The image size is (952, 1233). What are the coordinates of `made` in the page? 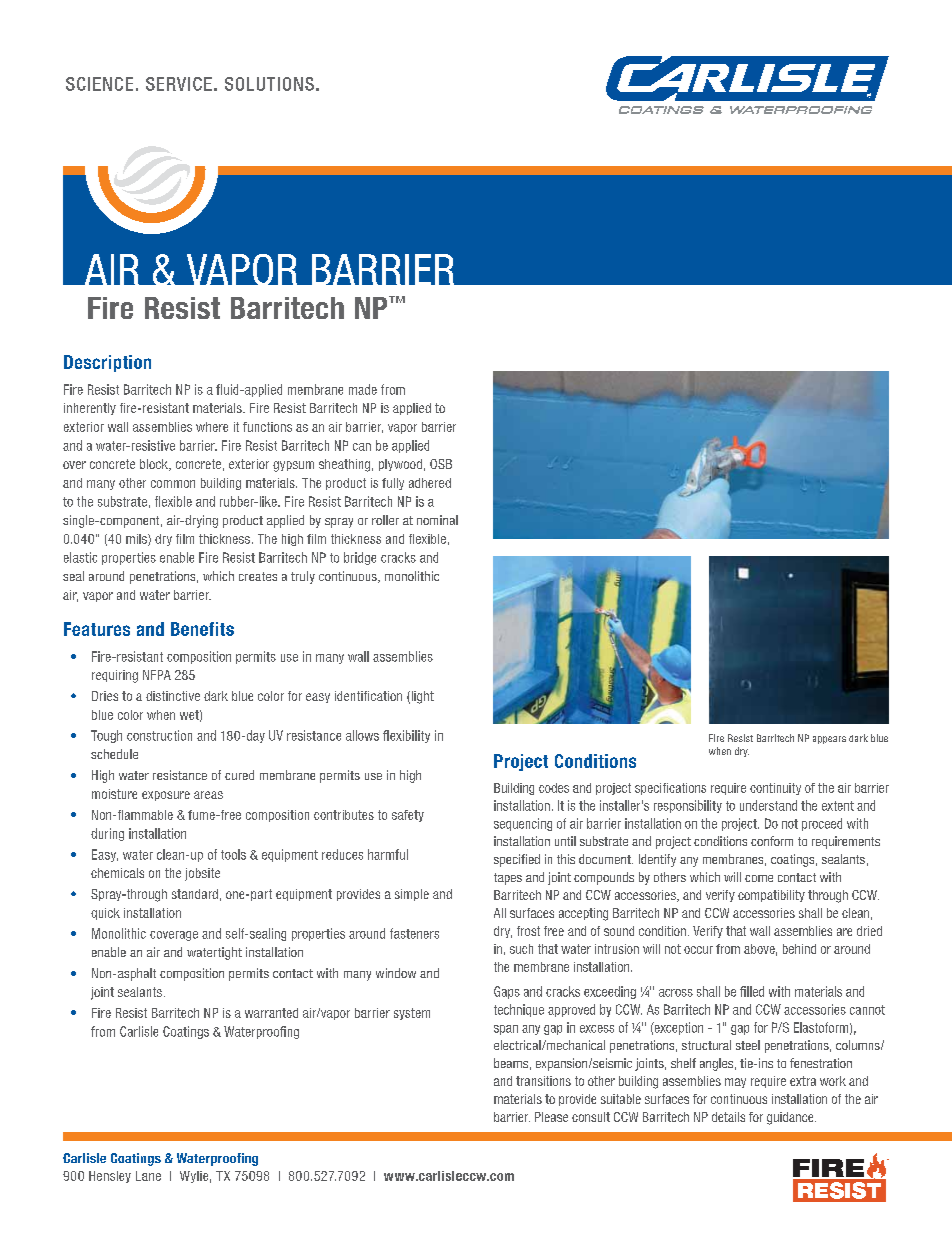 It's located at (363, 389).
